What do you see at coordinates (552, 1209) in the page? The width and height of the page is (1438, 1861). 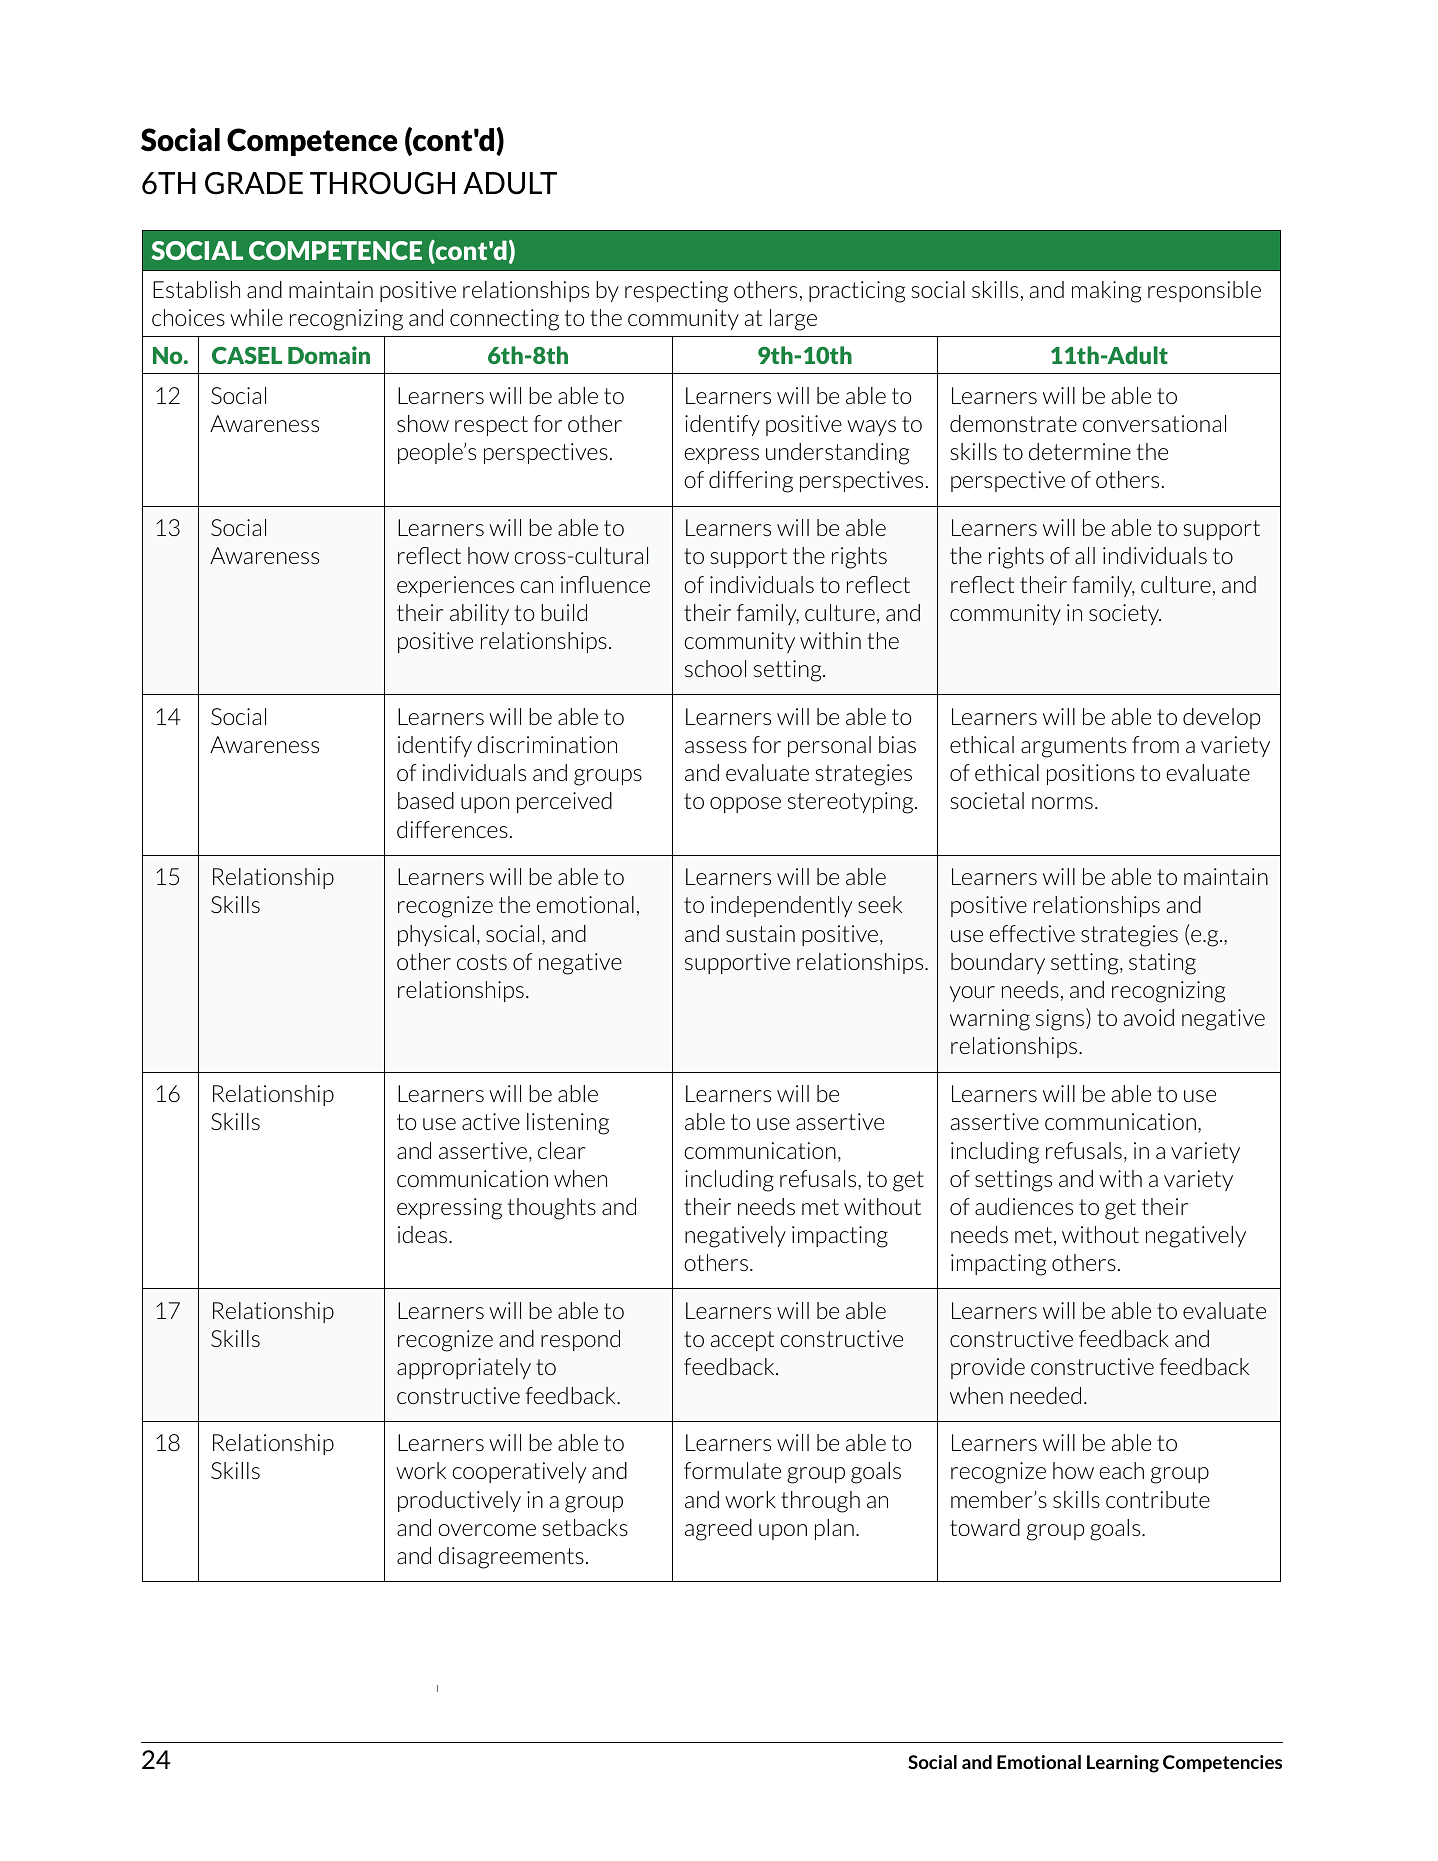 I see `thoughts` at bounding box center [552, 1209].
